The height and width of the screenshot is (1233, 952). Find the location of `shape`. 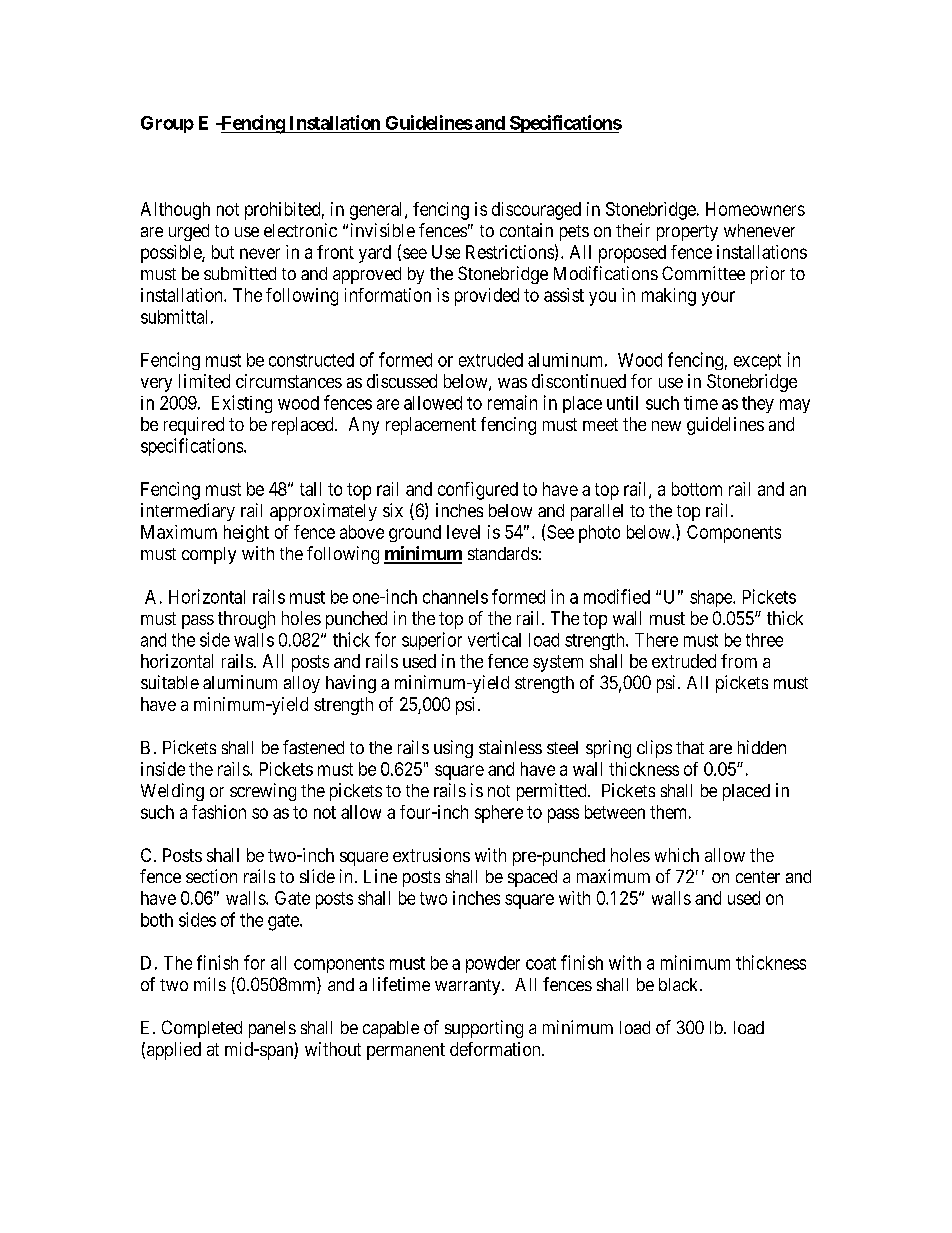

shape is located at coordinates (712, 598).
